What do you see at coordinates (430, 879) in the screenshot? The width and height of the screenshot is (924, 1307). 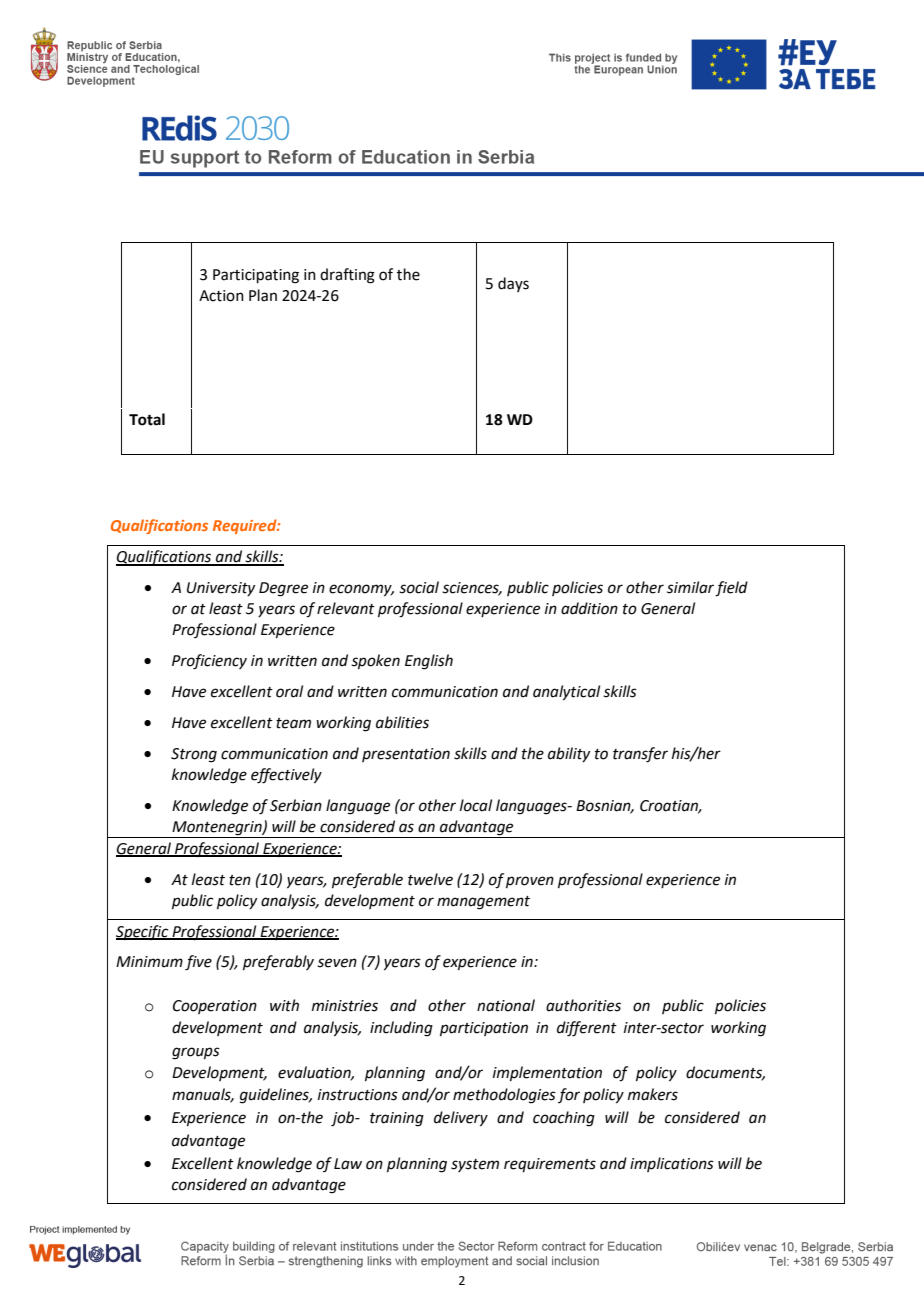 I see `twelve` at bounding box center [430, 879].
